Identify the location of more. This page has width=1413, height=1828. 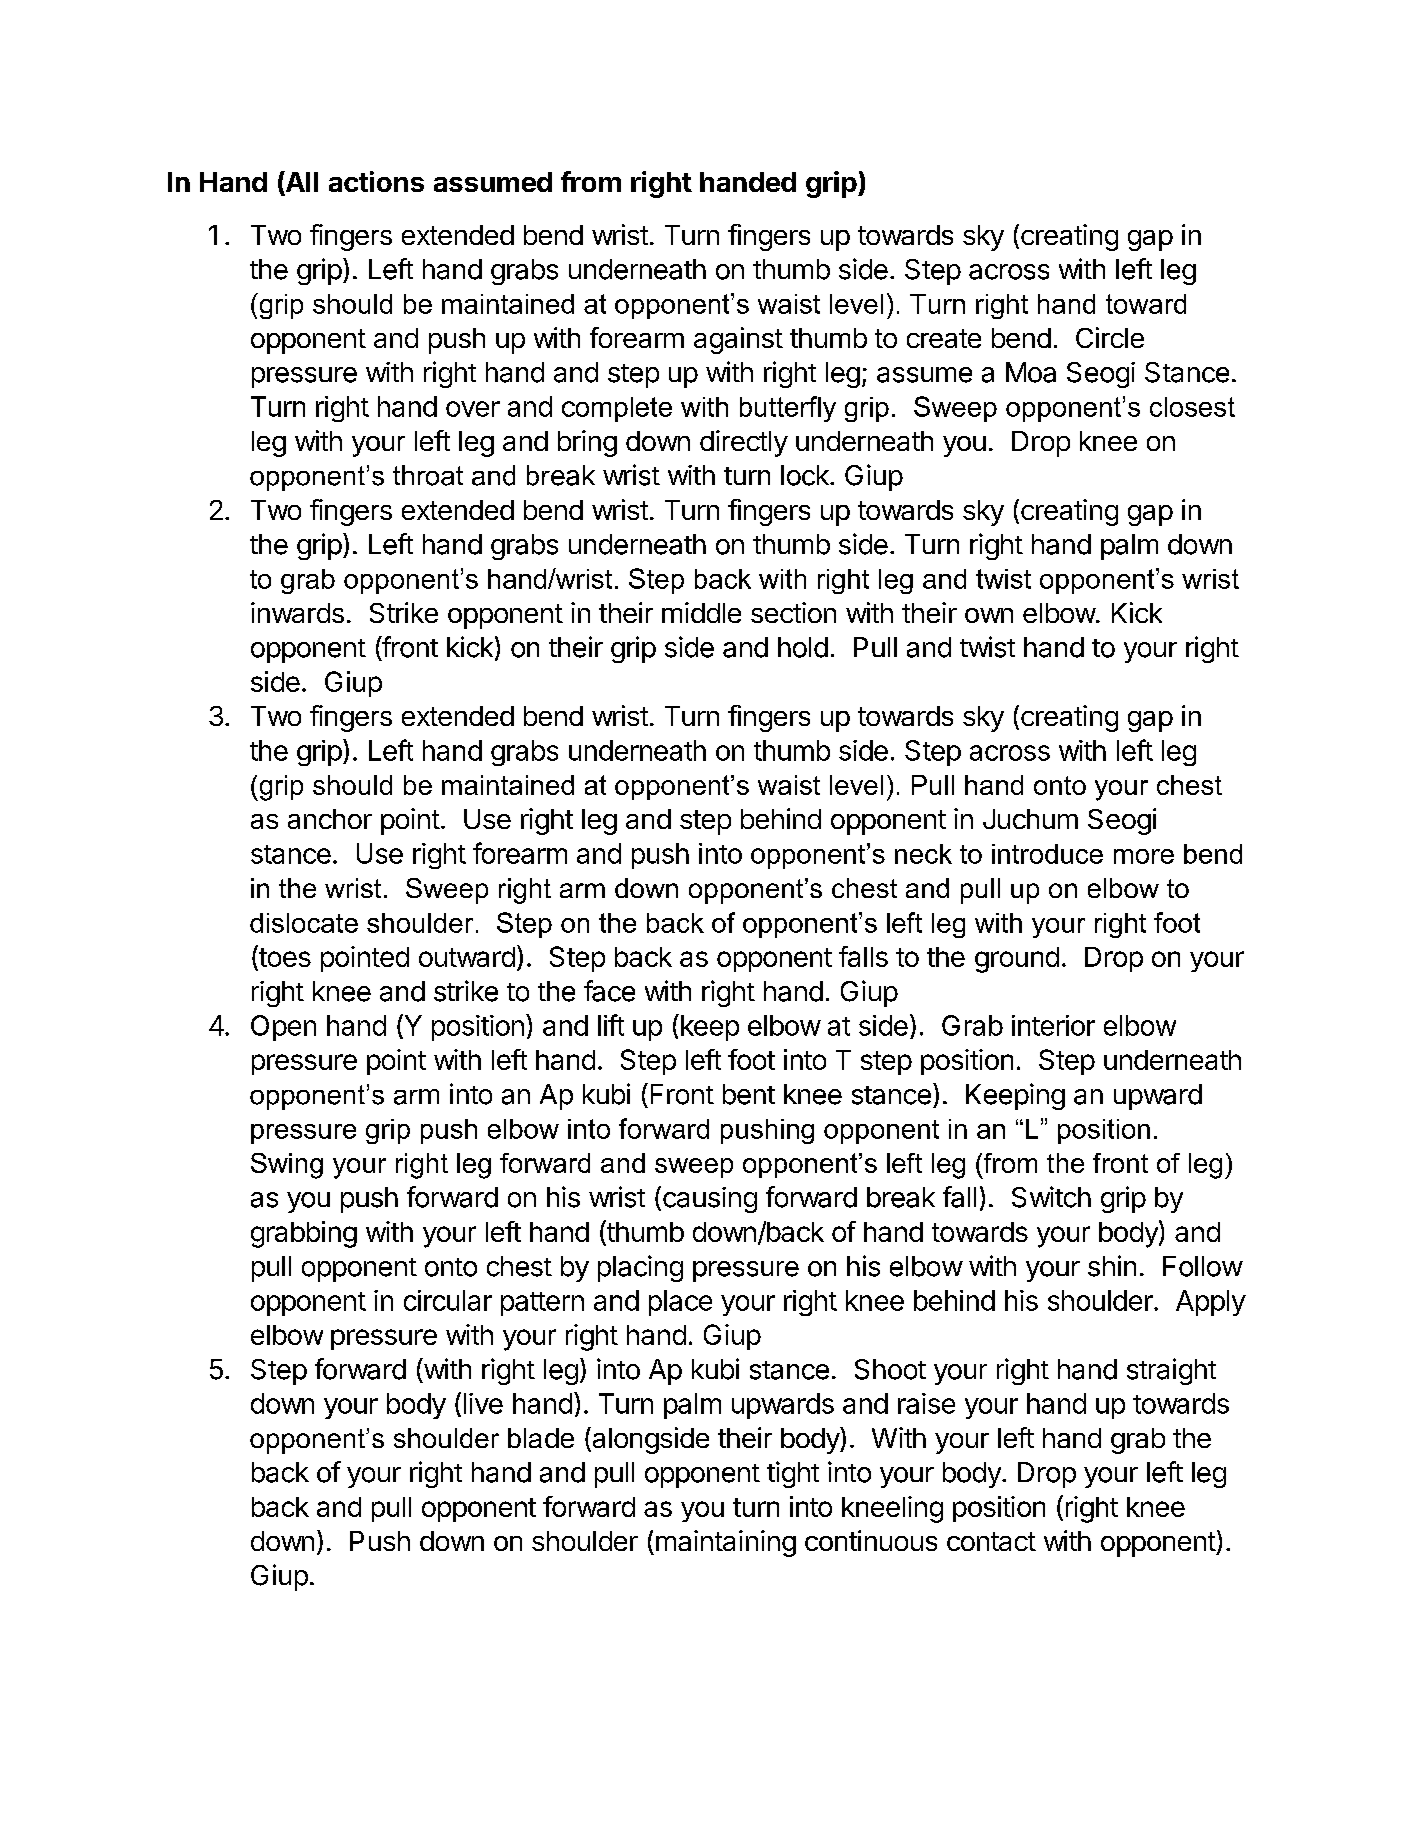
(1144, 856).
